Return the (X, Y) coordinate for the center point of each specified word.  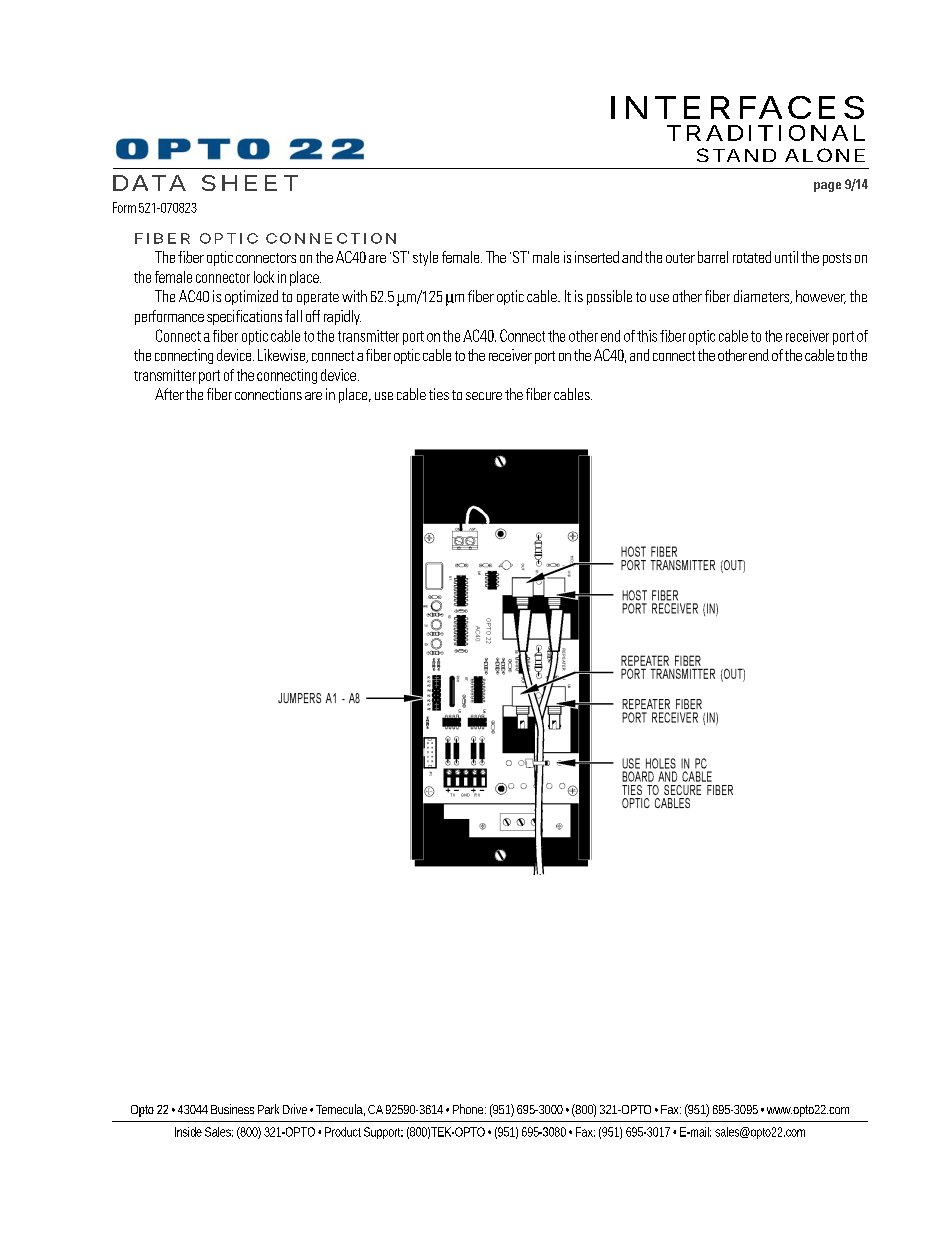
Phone (469, 1109)
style (425, 258)
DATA (149, 183)
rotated (752, 257)
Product (343, 1132)
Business (232, 1109)
